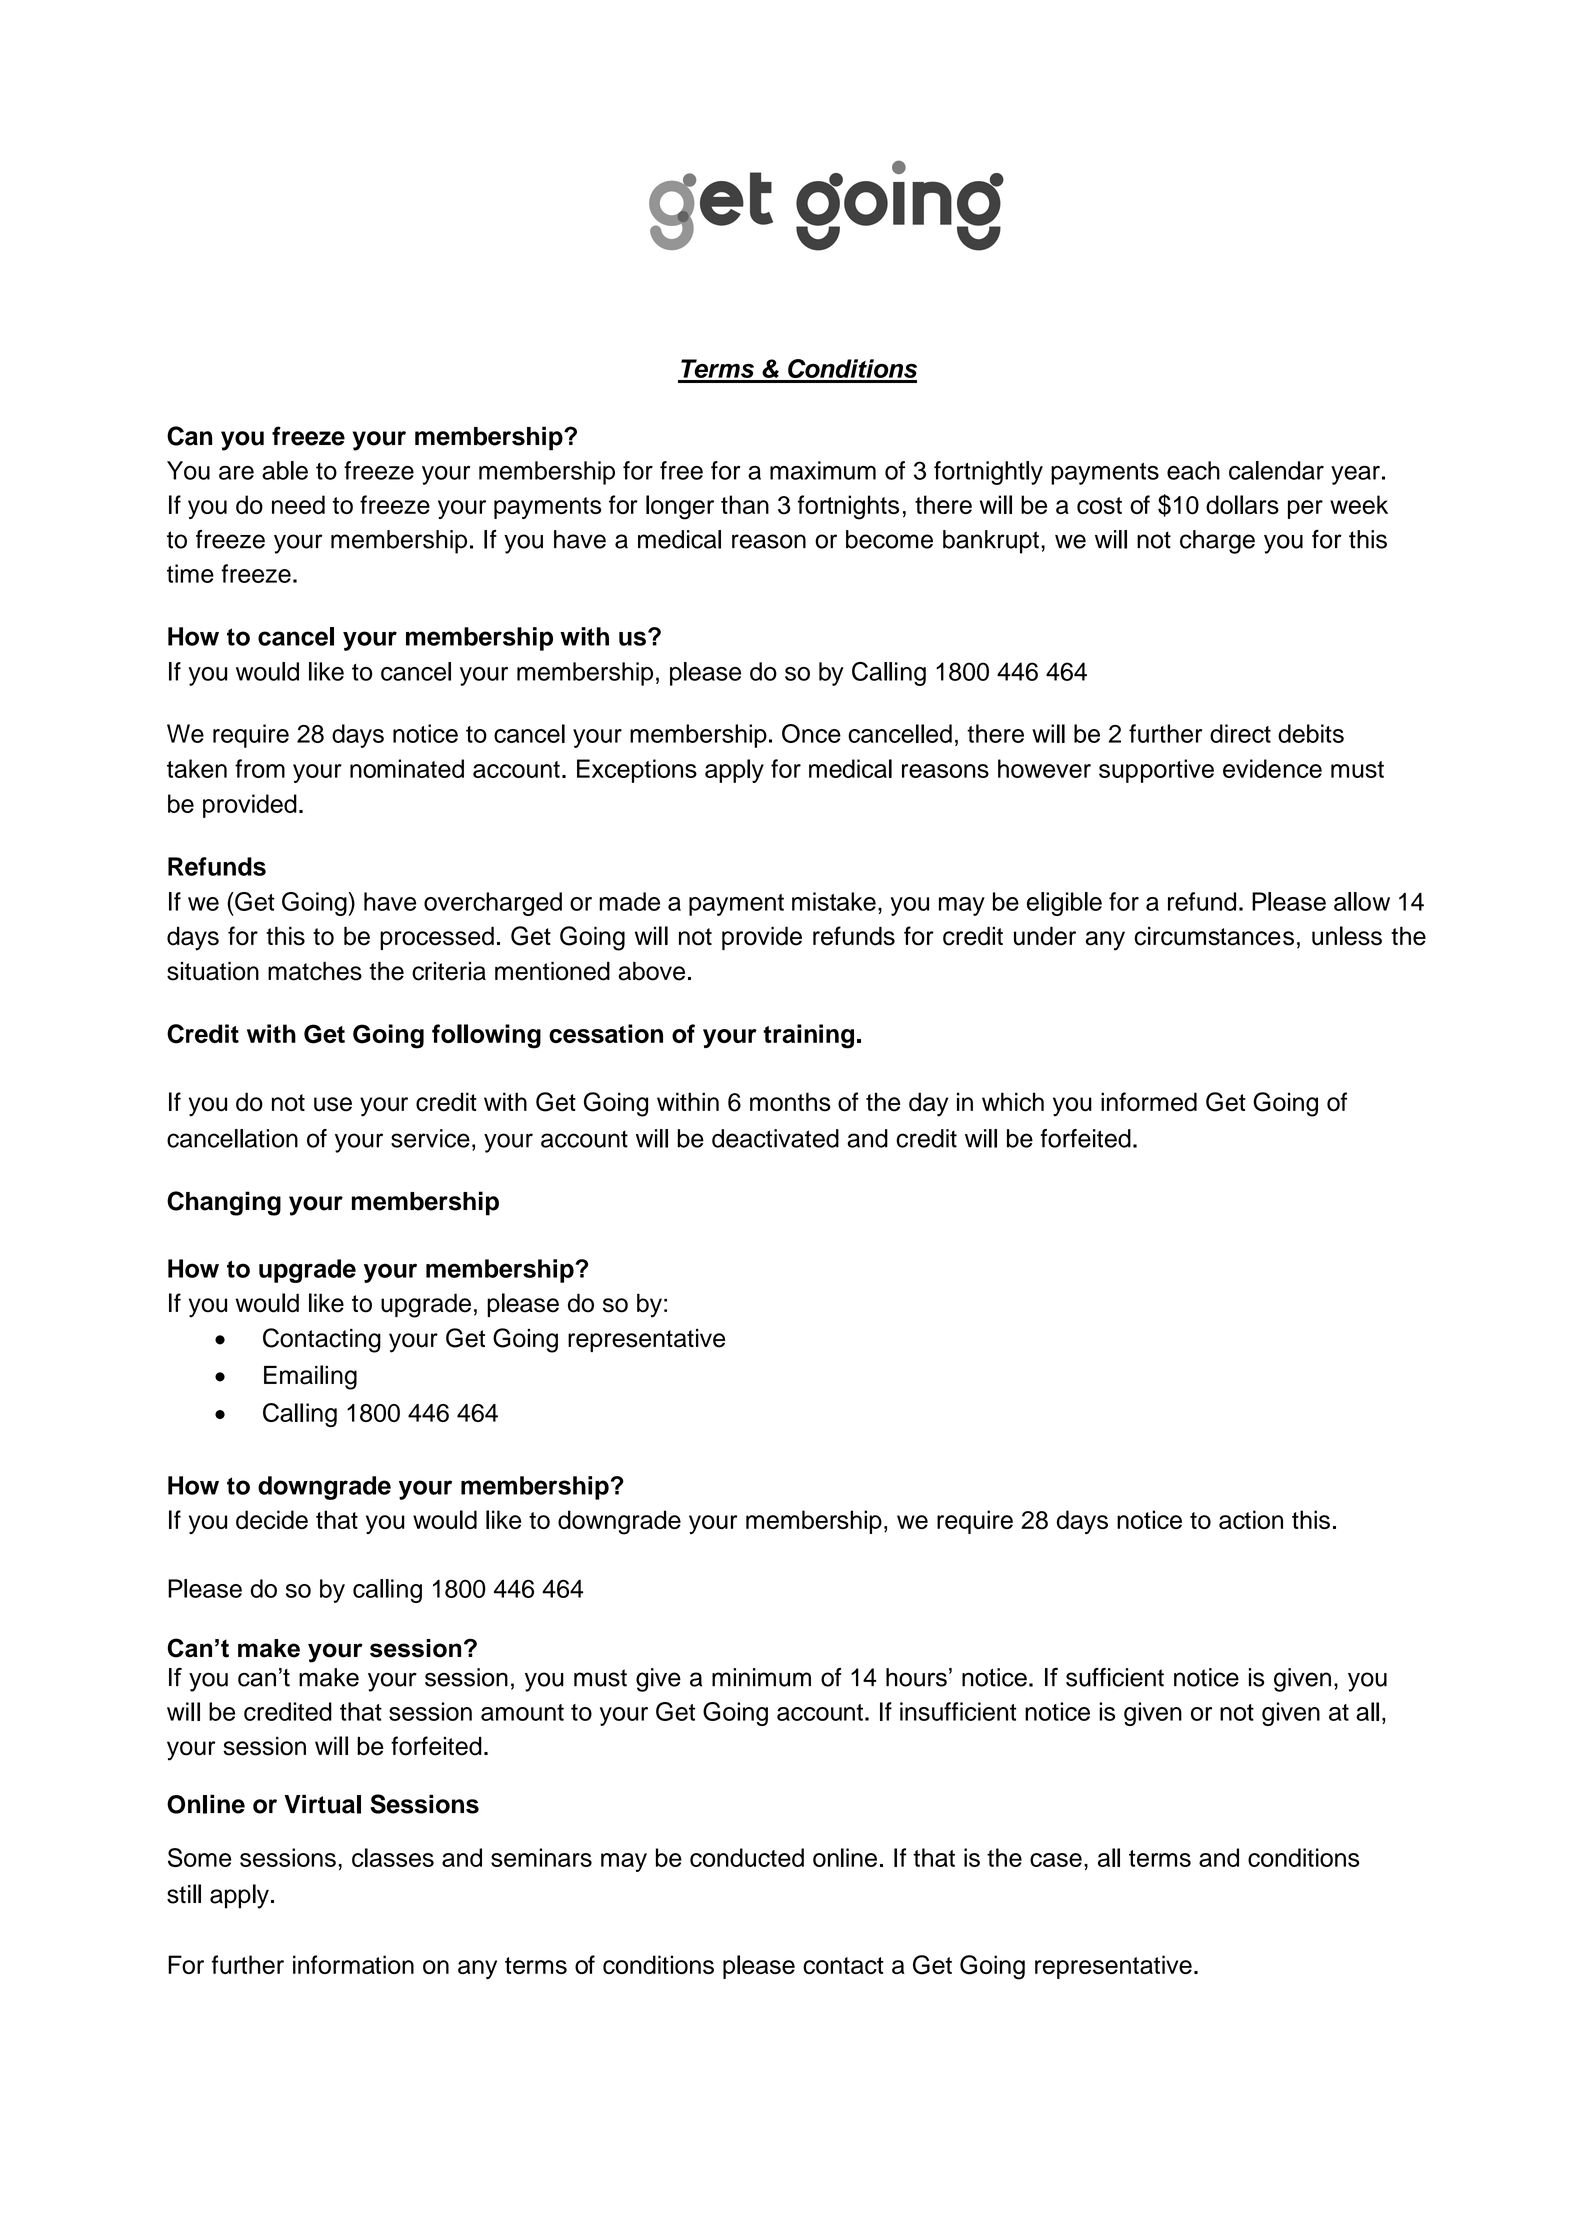 This screenshot has height=2227, width=1576. I want to click on action, so click(1251, 1519).
